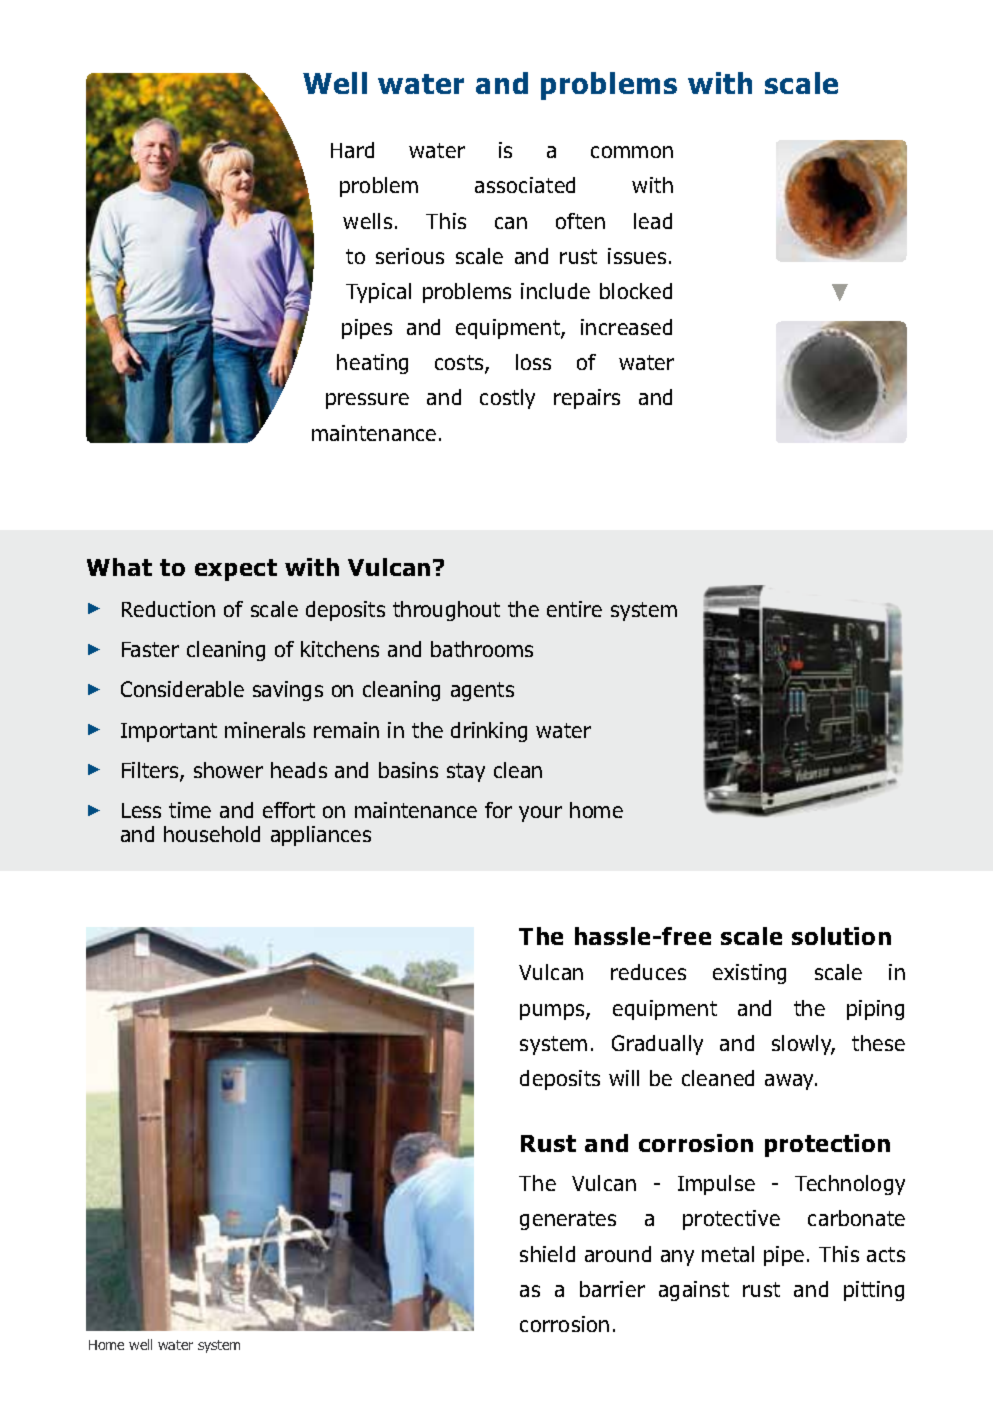 The height and width of the screenshot is (1404, 993). What do you see at coordinates (653, 221) in the screenshot?
I see `lead` at bounding box center [653, 221].
